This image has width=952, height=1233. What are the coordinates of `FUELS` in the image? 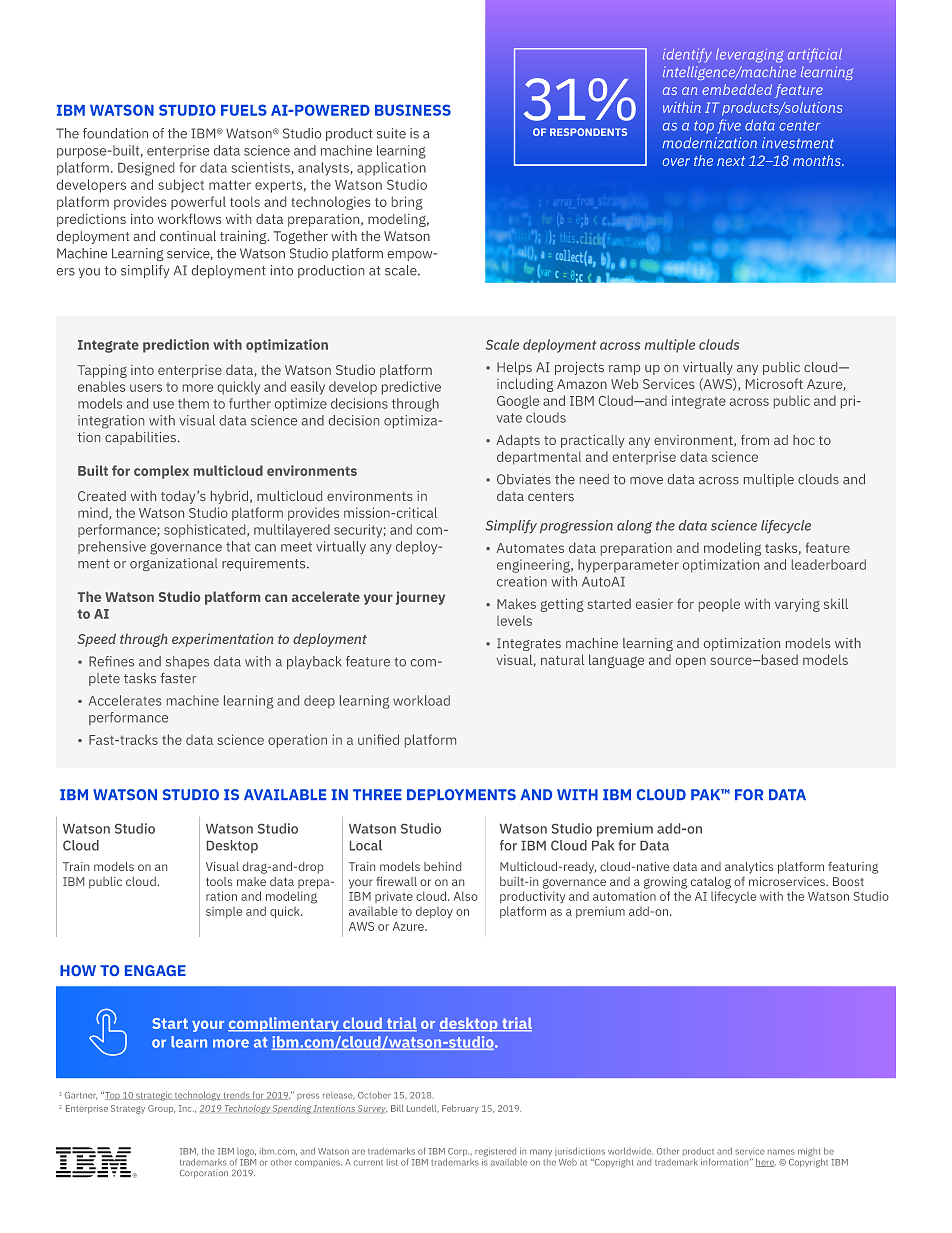 It's located at (244, 110).
